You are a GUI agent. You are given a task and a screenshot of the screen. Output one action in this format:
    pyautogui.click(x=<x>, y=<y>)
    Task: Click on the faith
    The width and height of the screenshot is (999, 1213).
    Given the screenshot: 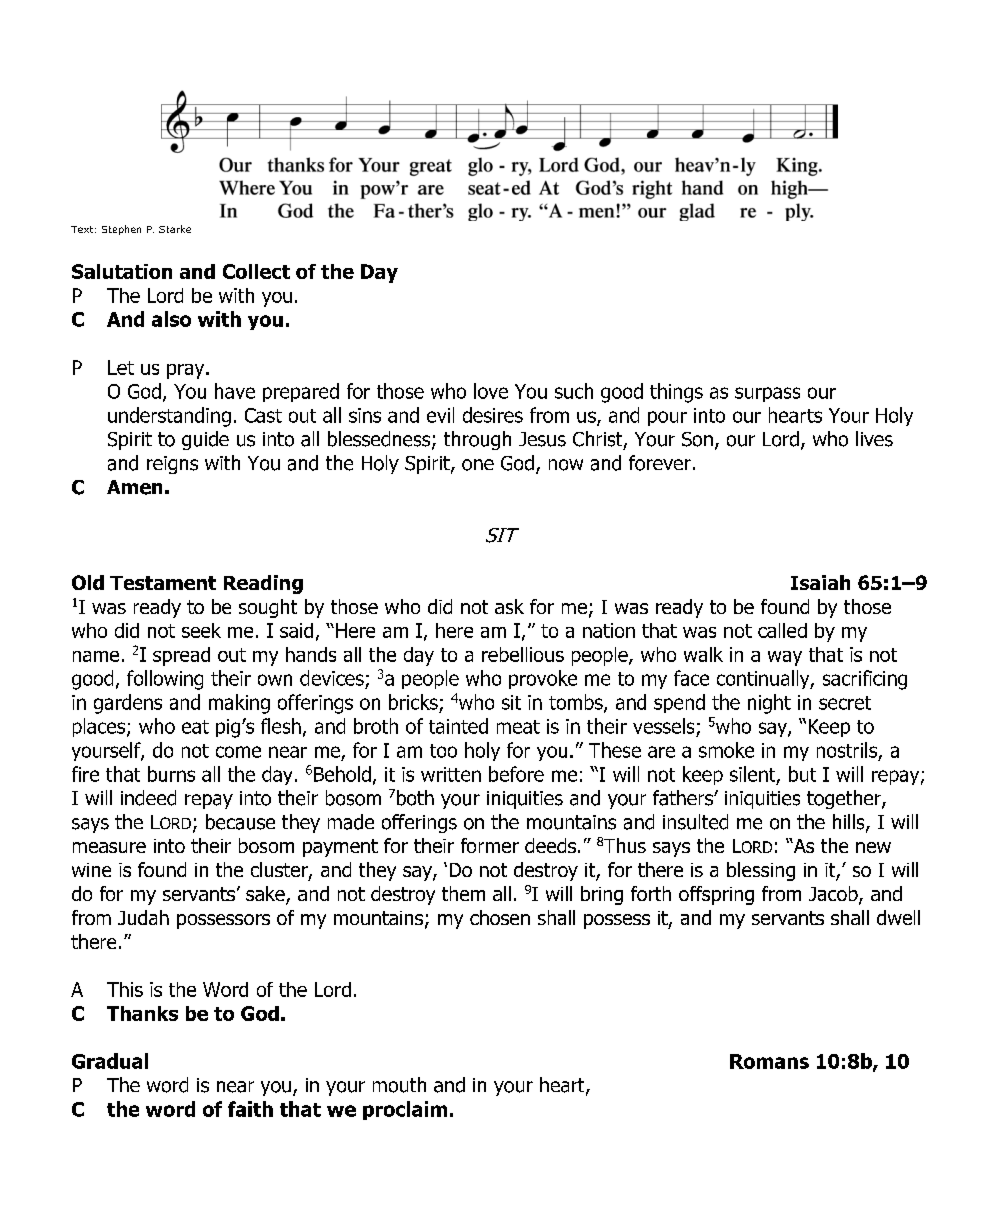 What is the action you would take?
    pyautogui.click(x=250, y=1109)
